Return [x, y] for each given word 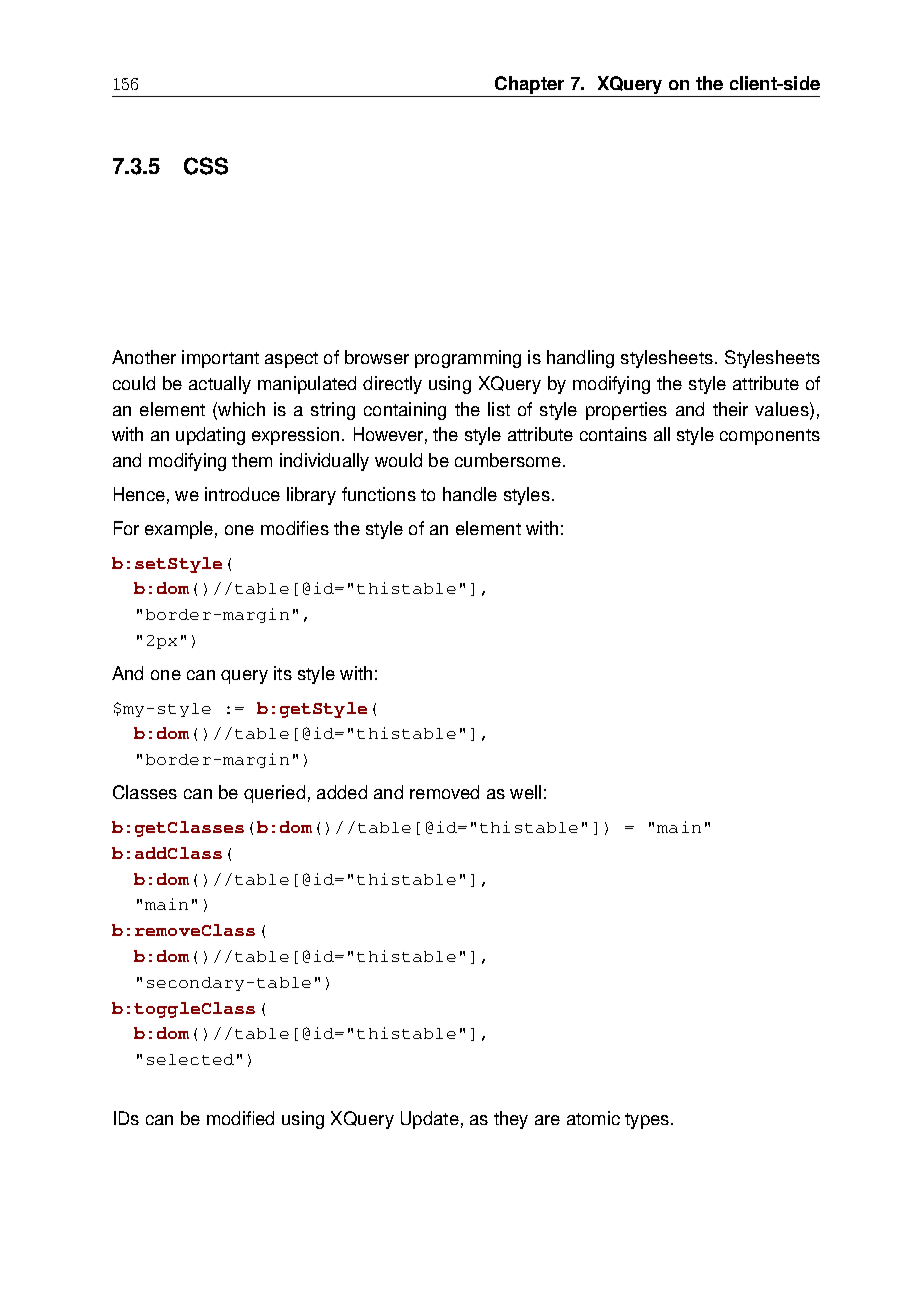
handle [470, 494]
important [220, 359]
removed [444, 792]
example [179, 530]
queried [274, 794]
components [770, 437]
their [730, 409]
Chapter [529, 85]
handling [580, 359]
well [525, 792]
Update [430, 1120]
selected [190, 1059]
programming [468, 359]
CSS [206, 166]
